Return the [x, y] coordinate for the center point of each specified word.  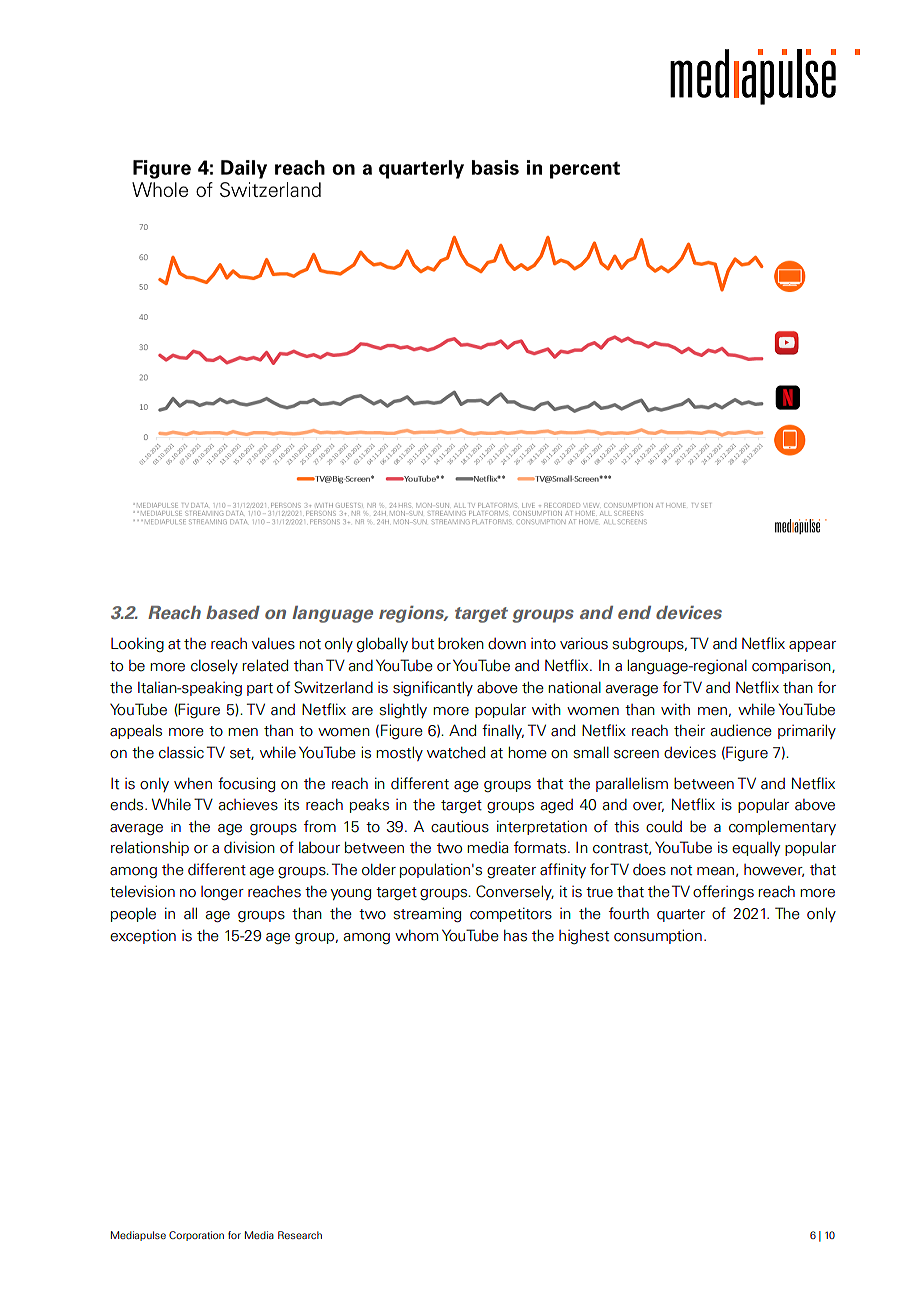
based [233, 612]
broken [461, 644]
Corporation [196, 1236]
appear [812, 646]
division [249, 847]
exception [143, 937]
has [515, 935]
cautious [460, 826]
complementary [782, 827]
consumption [658, 936]
